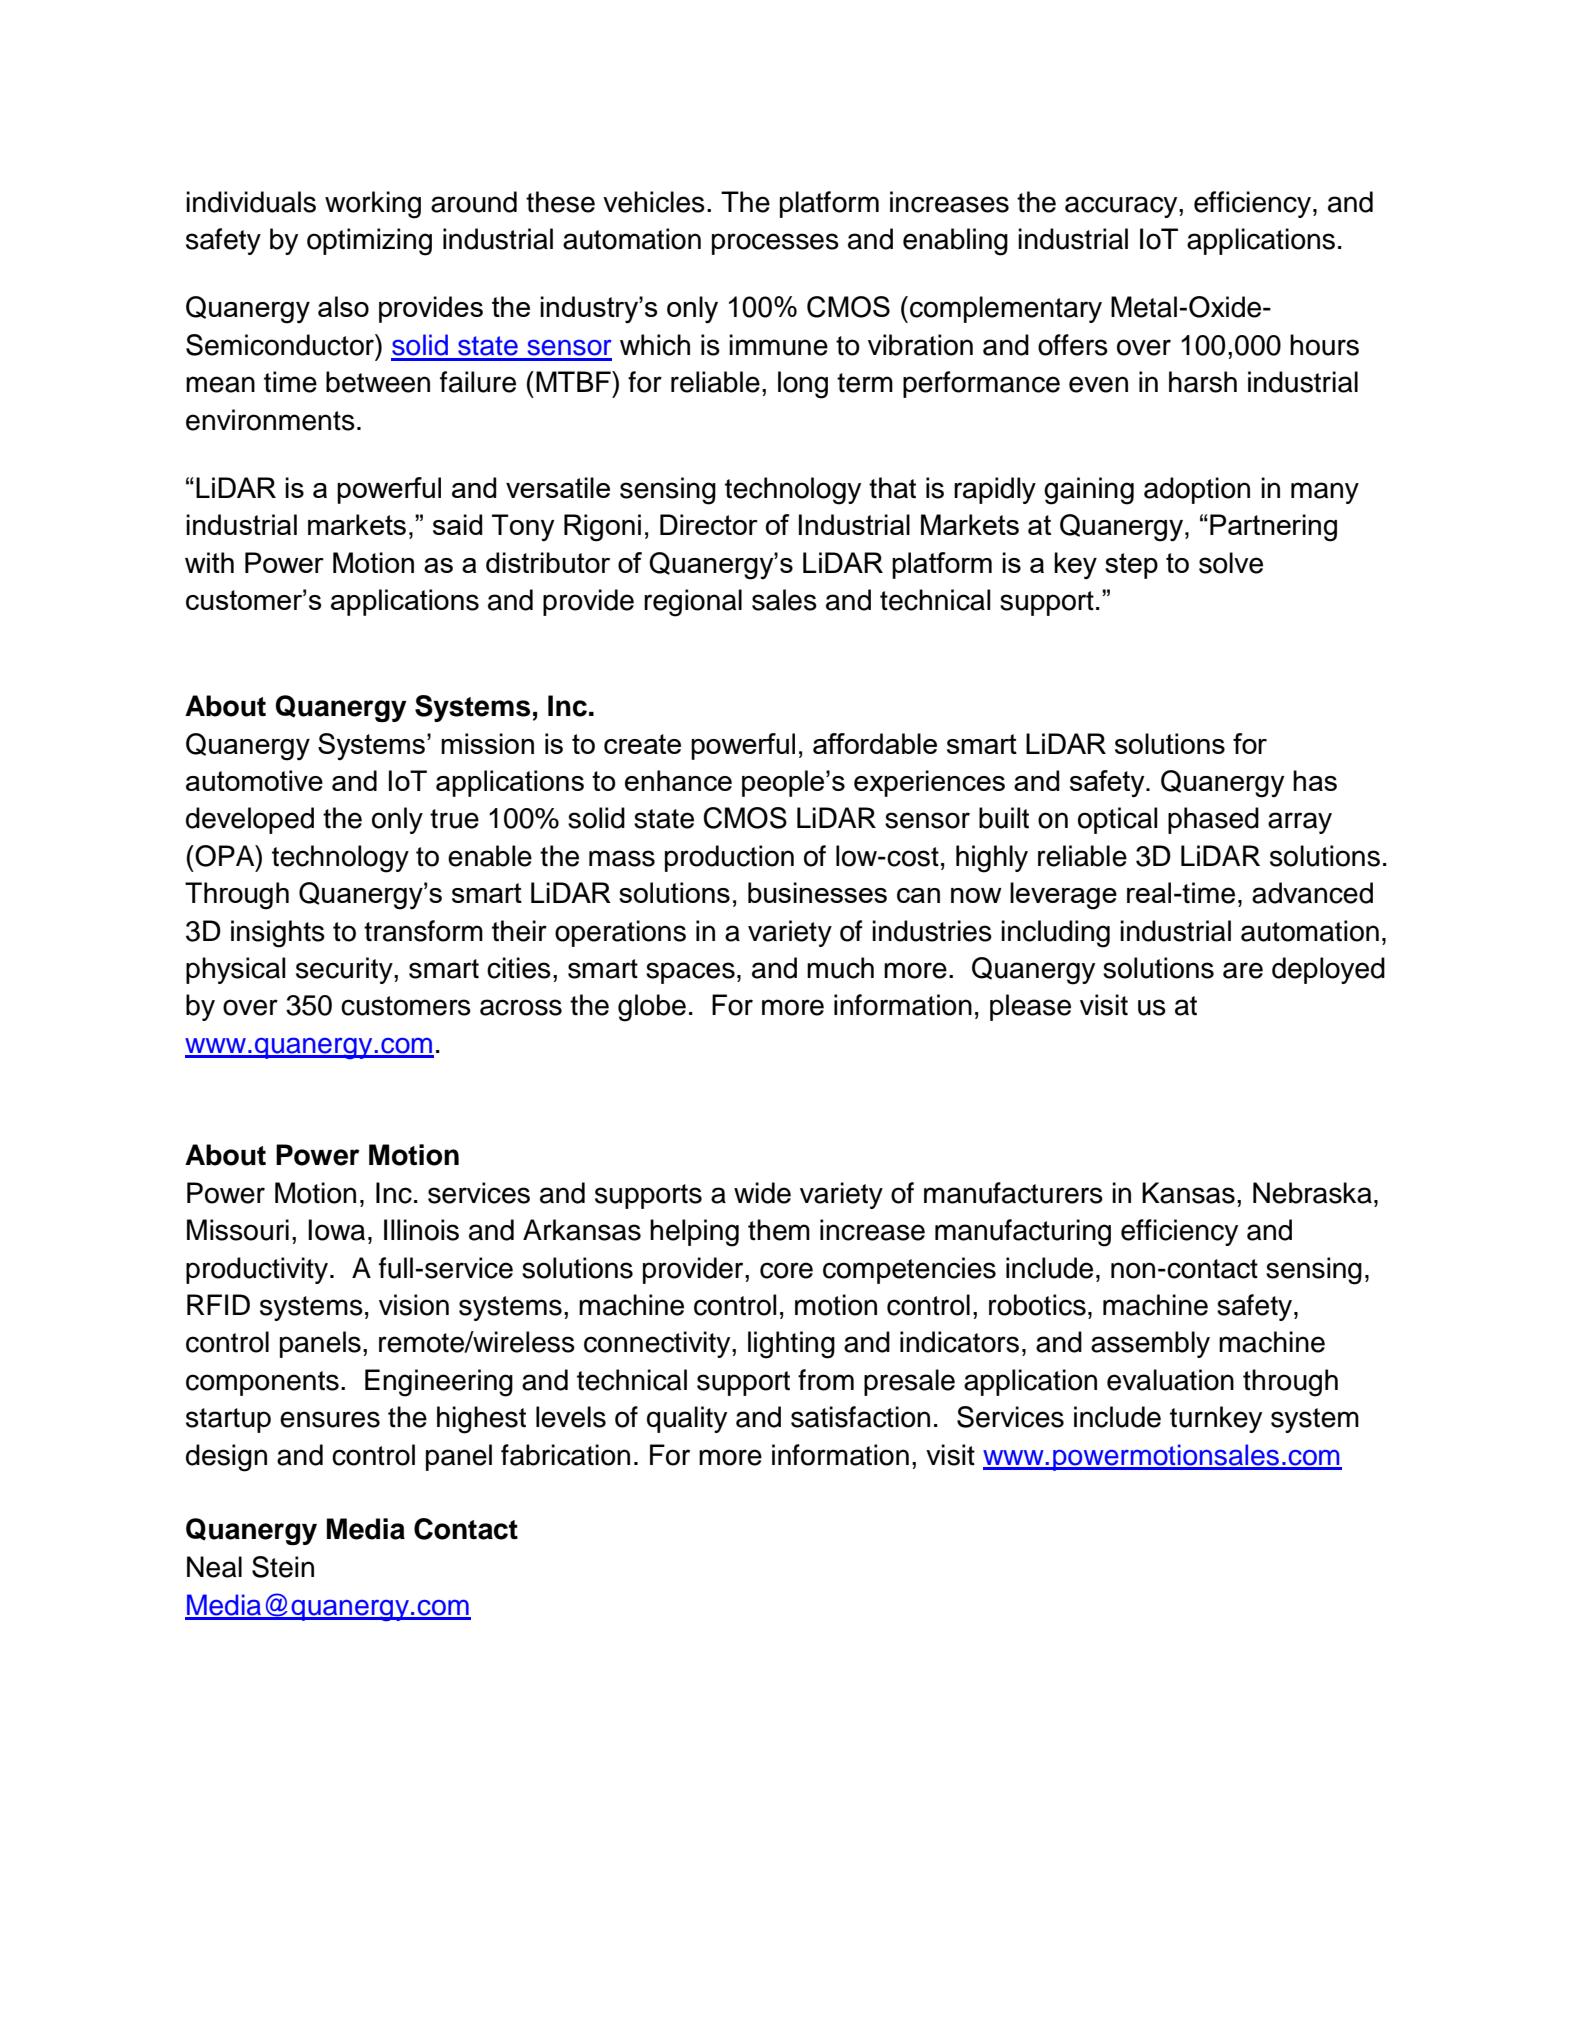  Describe the element at coordinates (687, 1419) in the screenshot. I see `quality` at that location.
